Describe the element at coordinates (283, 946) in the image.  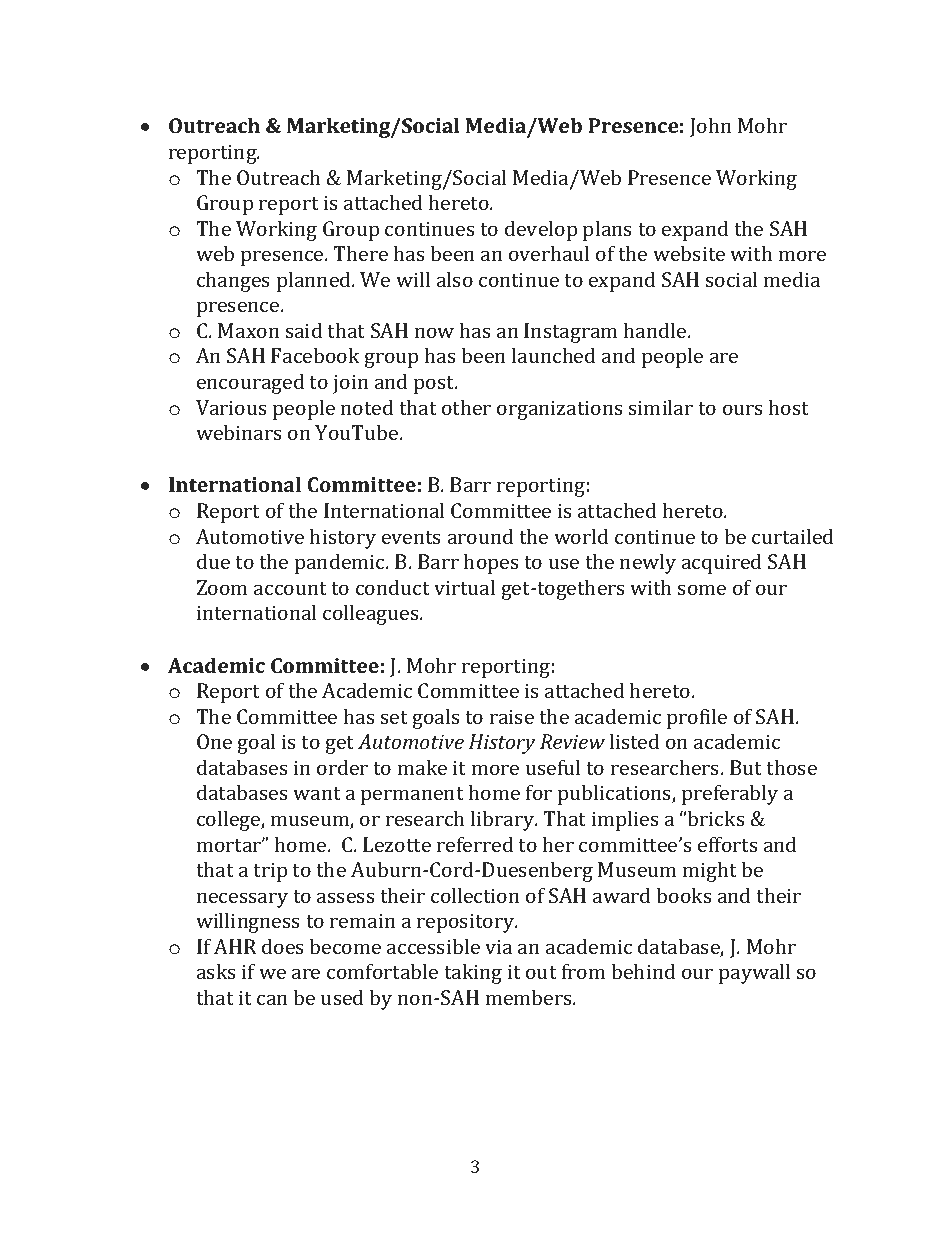
I see `does` at that location.
